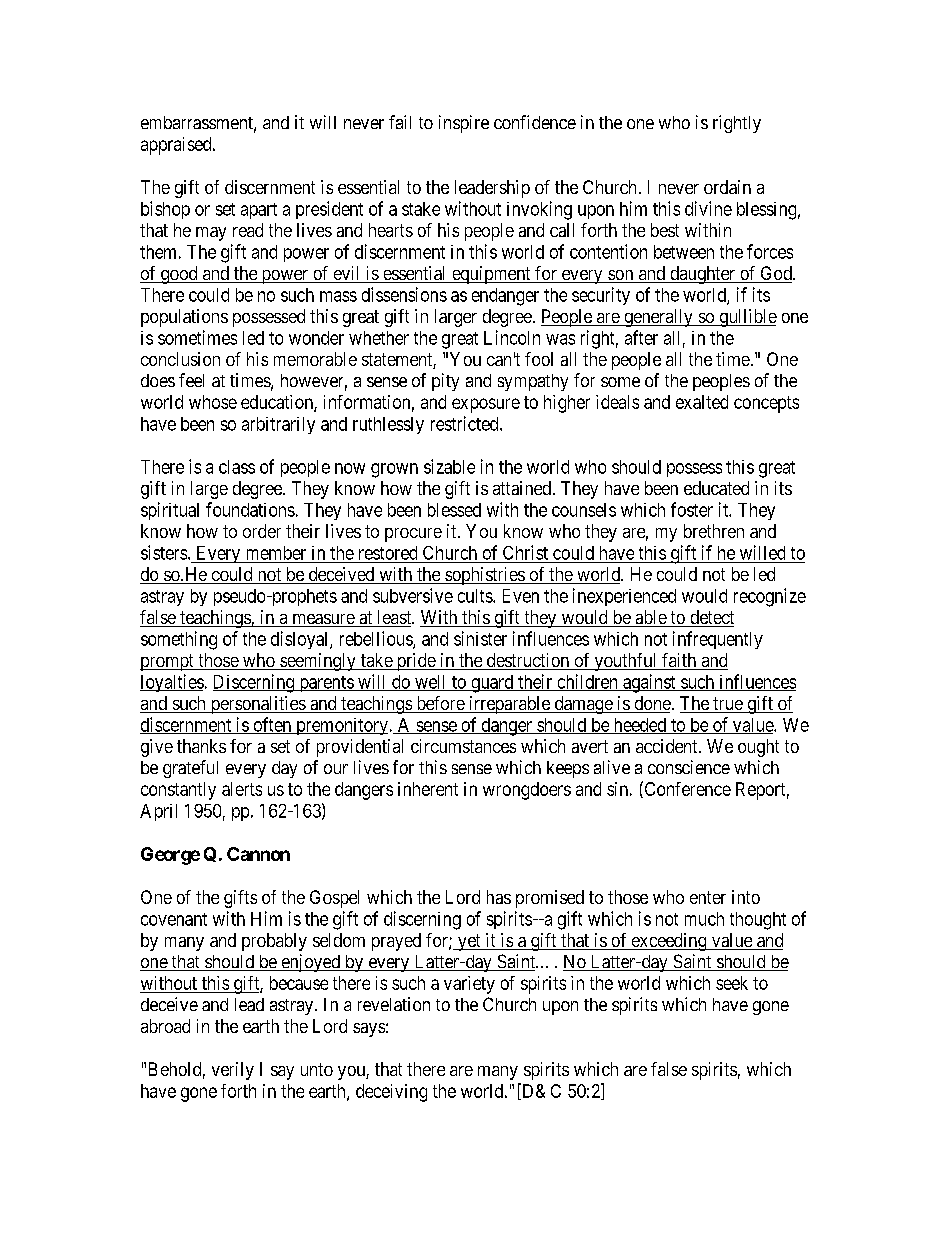 This screenshot has height=1233, width=952. What do you see at coordinates (464, 124) in the screenshot?
I see `inspire` at bounding box center [464, 124].
